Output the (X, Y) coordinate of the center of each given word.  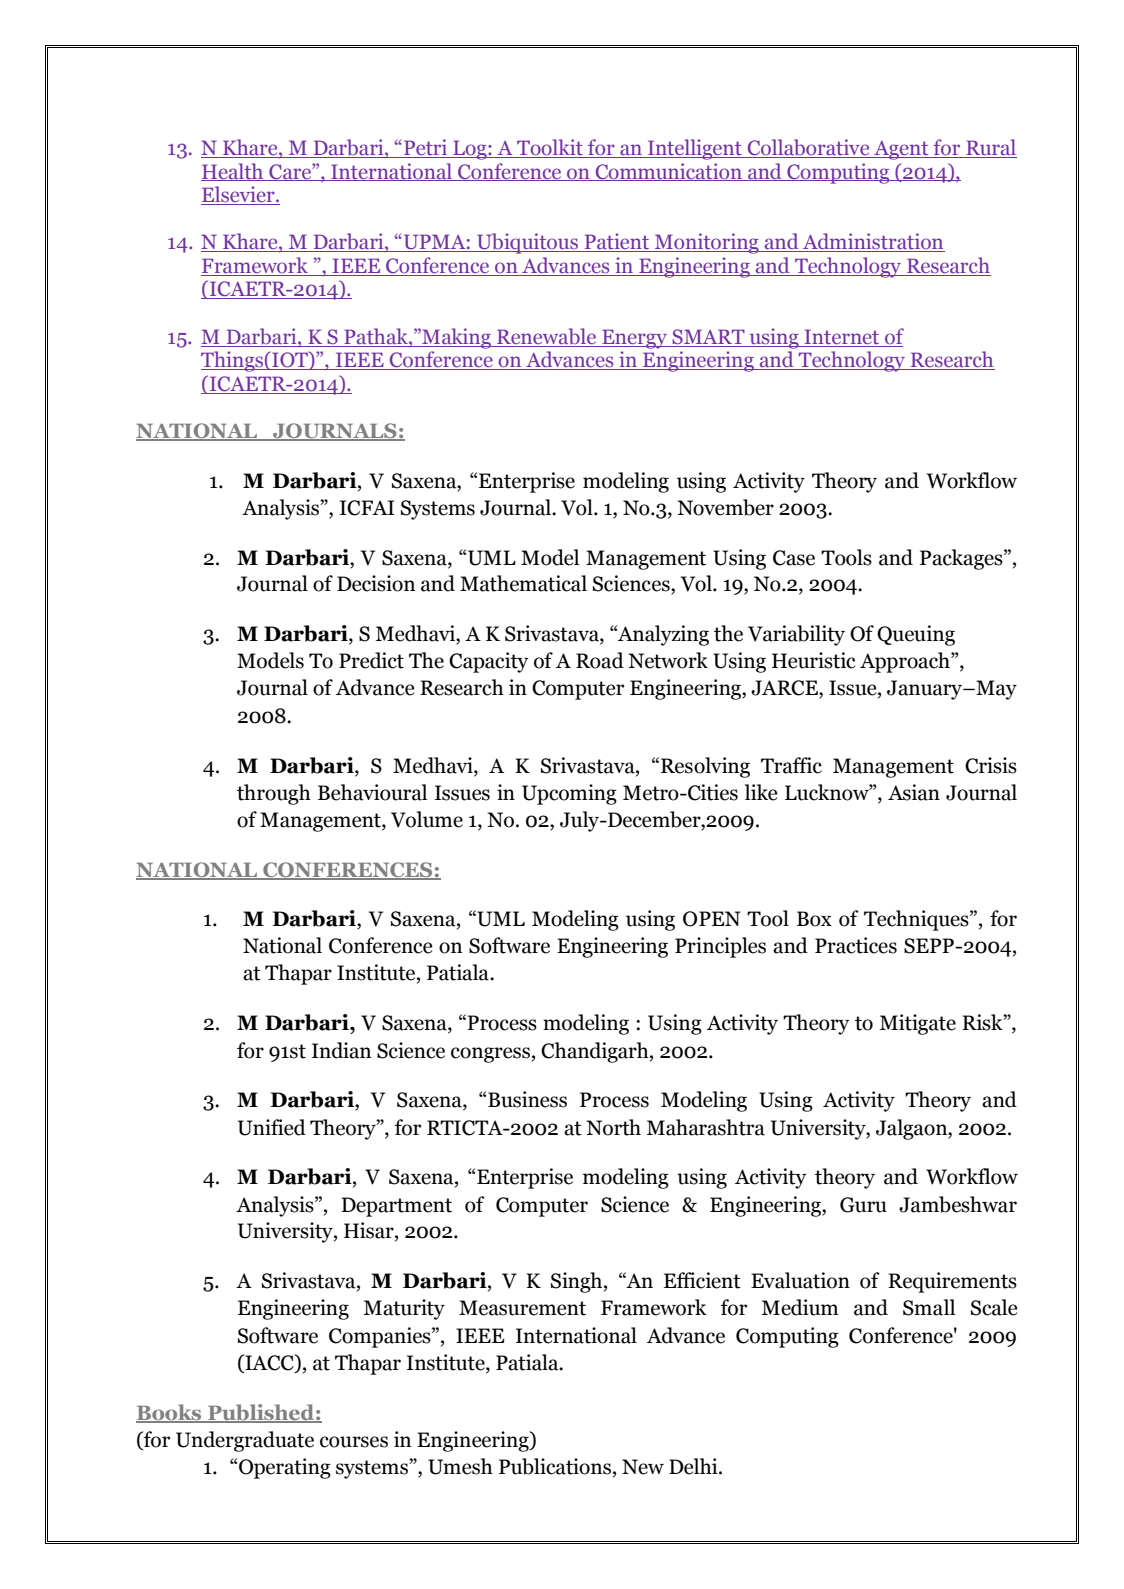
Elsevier (239, 195)
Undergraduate (245, 1441)
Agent (901, 150)
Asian (914, 792)
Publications (555, 1466)
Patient (617, 242)
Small (929, 1307)
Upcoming (569, 794)
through (274, 794)
